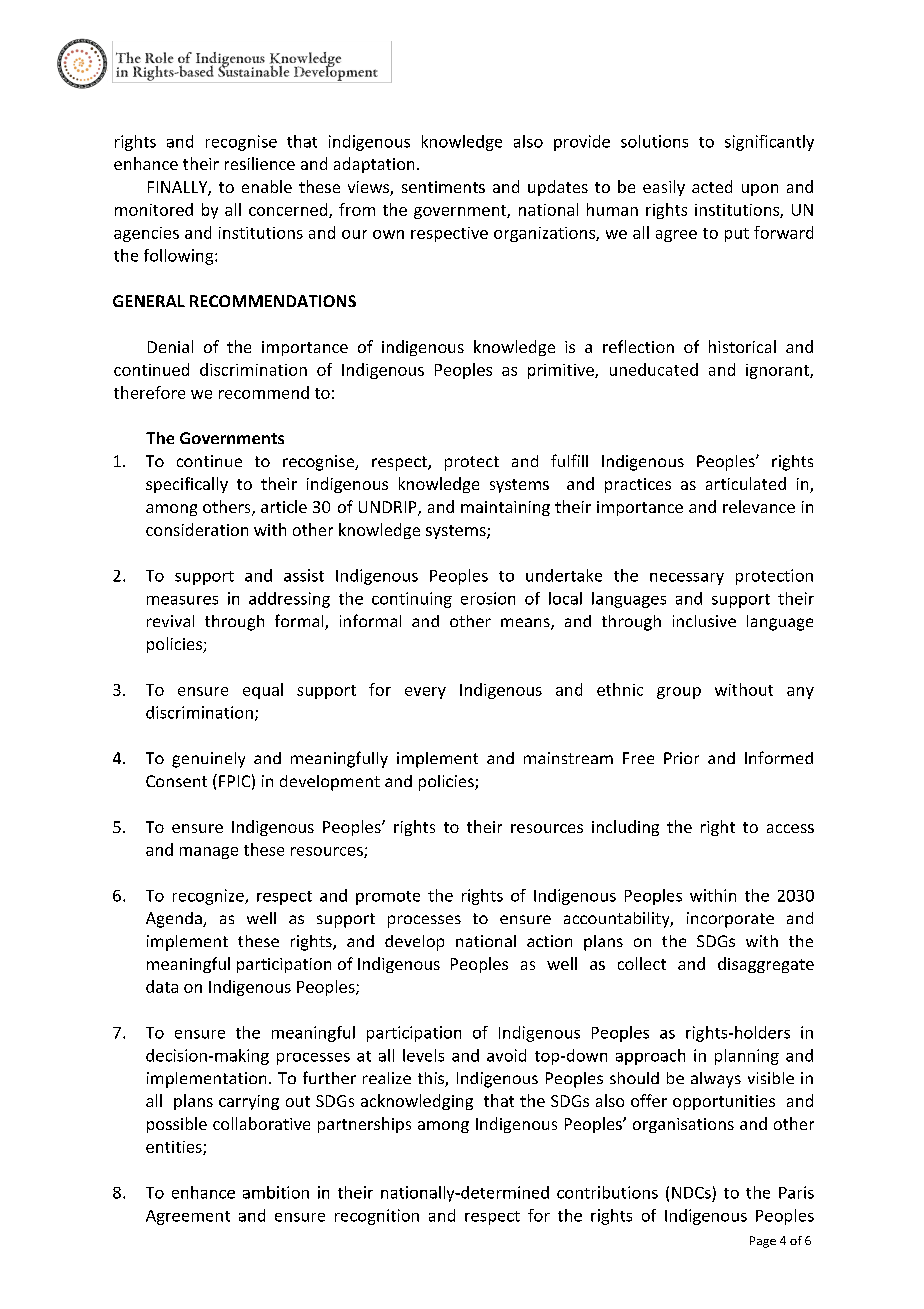 This screenshot has height=1309, width=924. Describe the element at coordinates (568, 758) in the screenshot. I see `mainstream` at that location.
